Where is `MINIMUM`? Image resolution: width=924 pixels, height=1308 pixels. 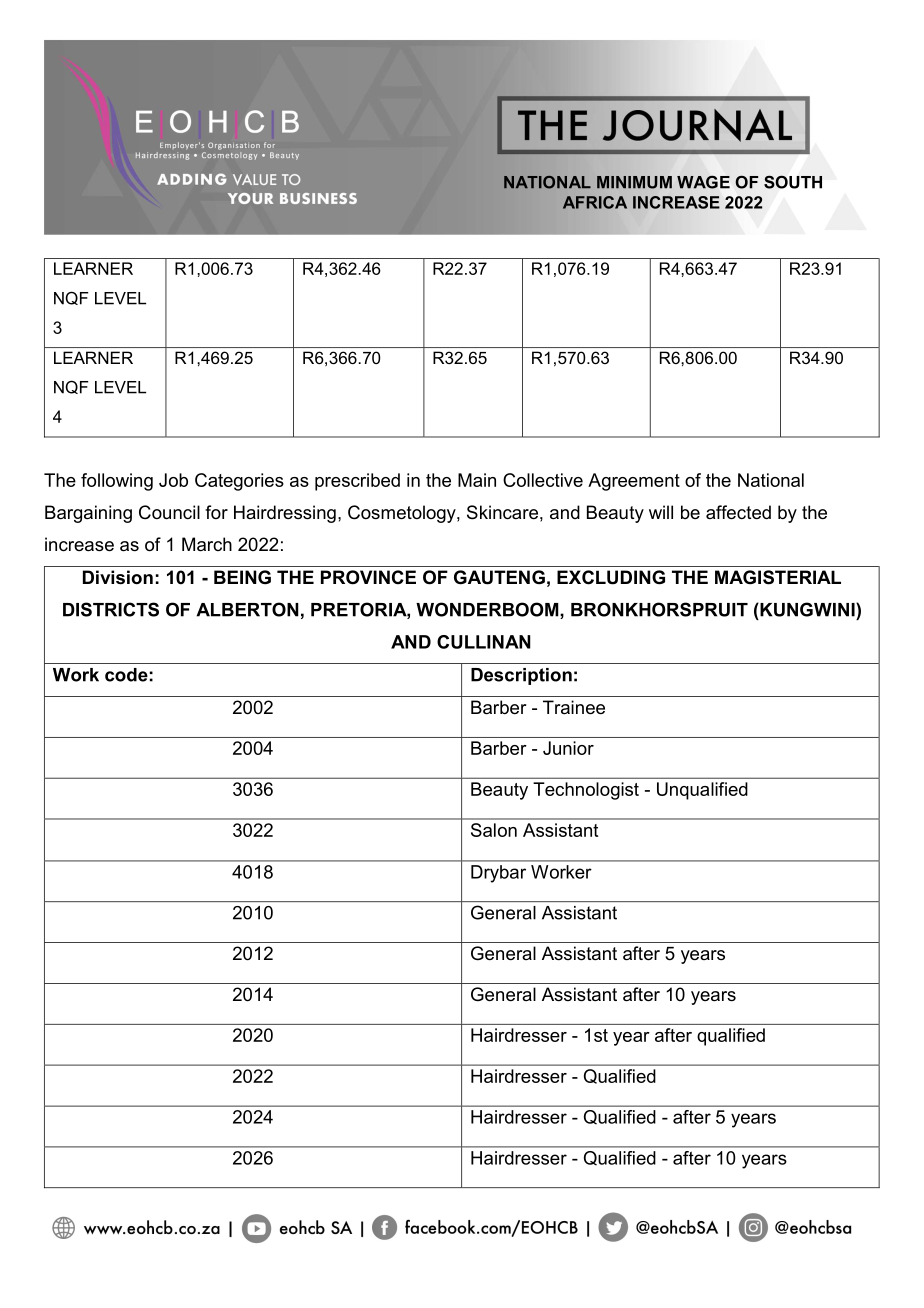 MINIMUM is located at coordinates (634, 182).
